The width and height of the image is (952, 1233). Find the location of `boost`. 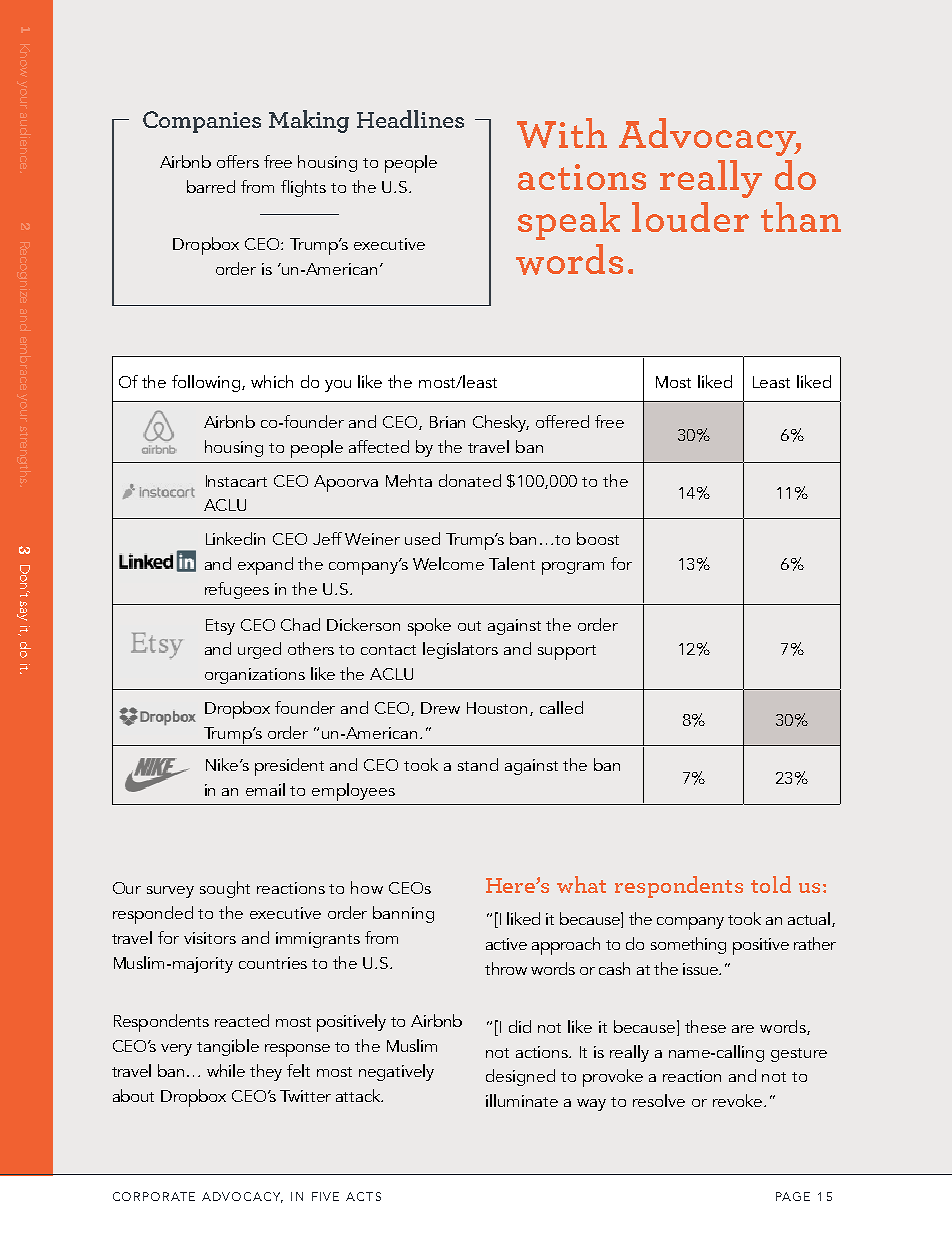

boost is located at coordinates (598, 538).
